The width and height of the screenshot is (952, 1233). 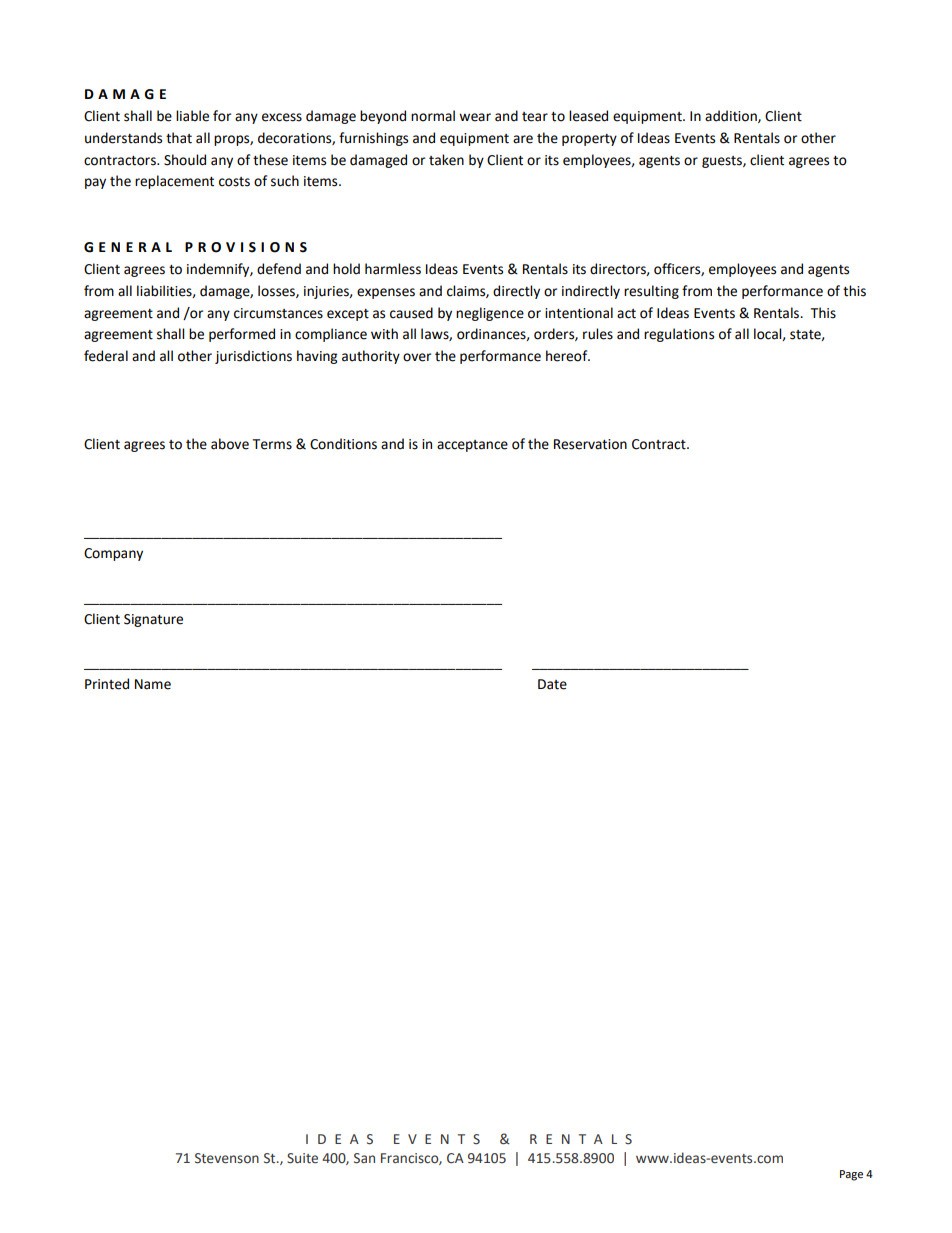 I want to click on Name, so click(x=153, y=684).
